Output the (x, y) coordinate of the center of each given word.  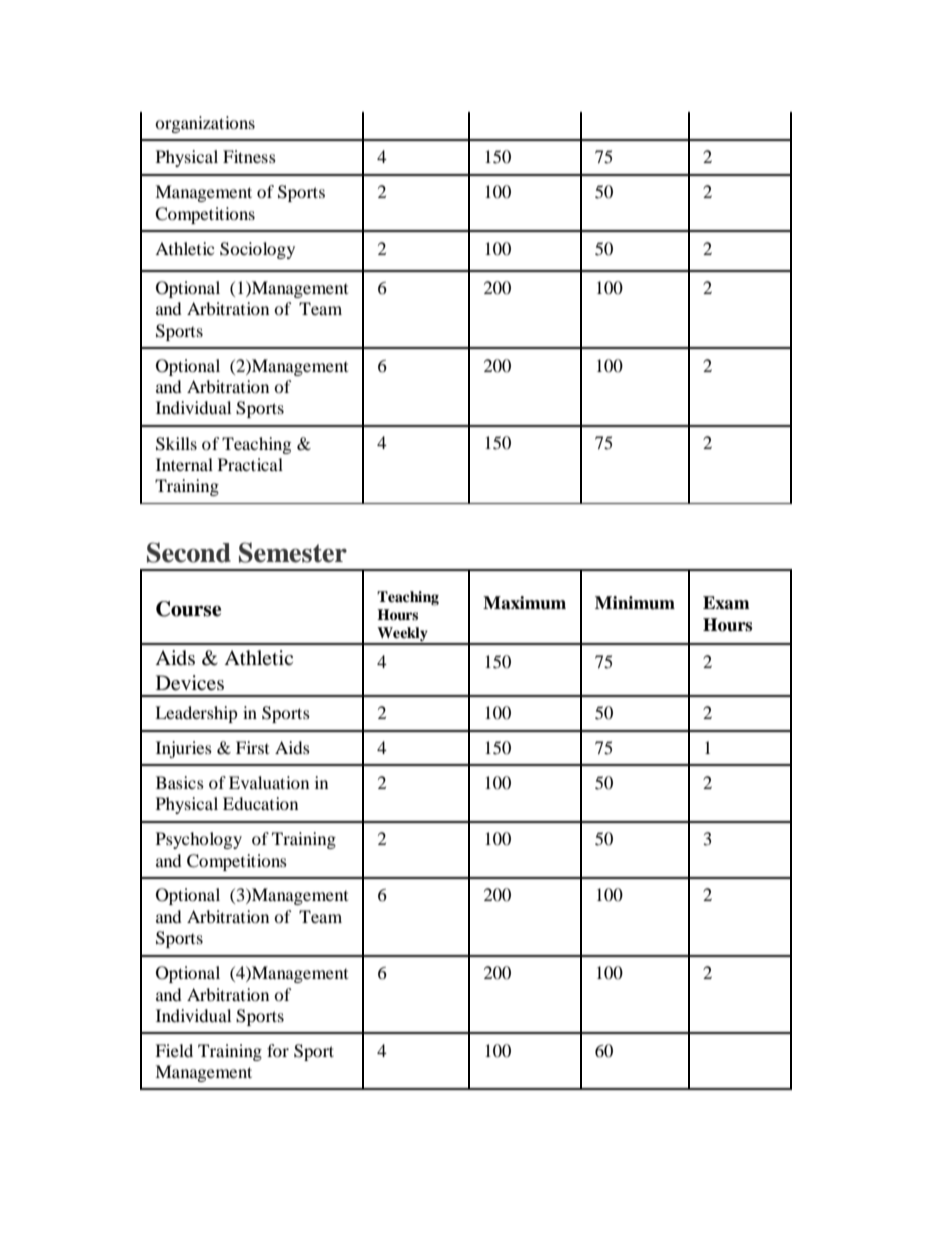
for (278, 1050)
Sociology (257, 250)
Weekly (402, 635)
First (252, 747)
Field (174, 1050)
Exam (726, 603)
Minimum (635, 603)
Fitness (249, 156)
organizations (205, 124)
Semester (293, 552)
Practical (250, 464)
